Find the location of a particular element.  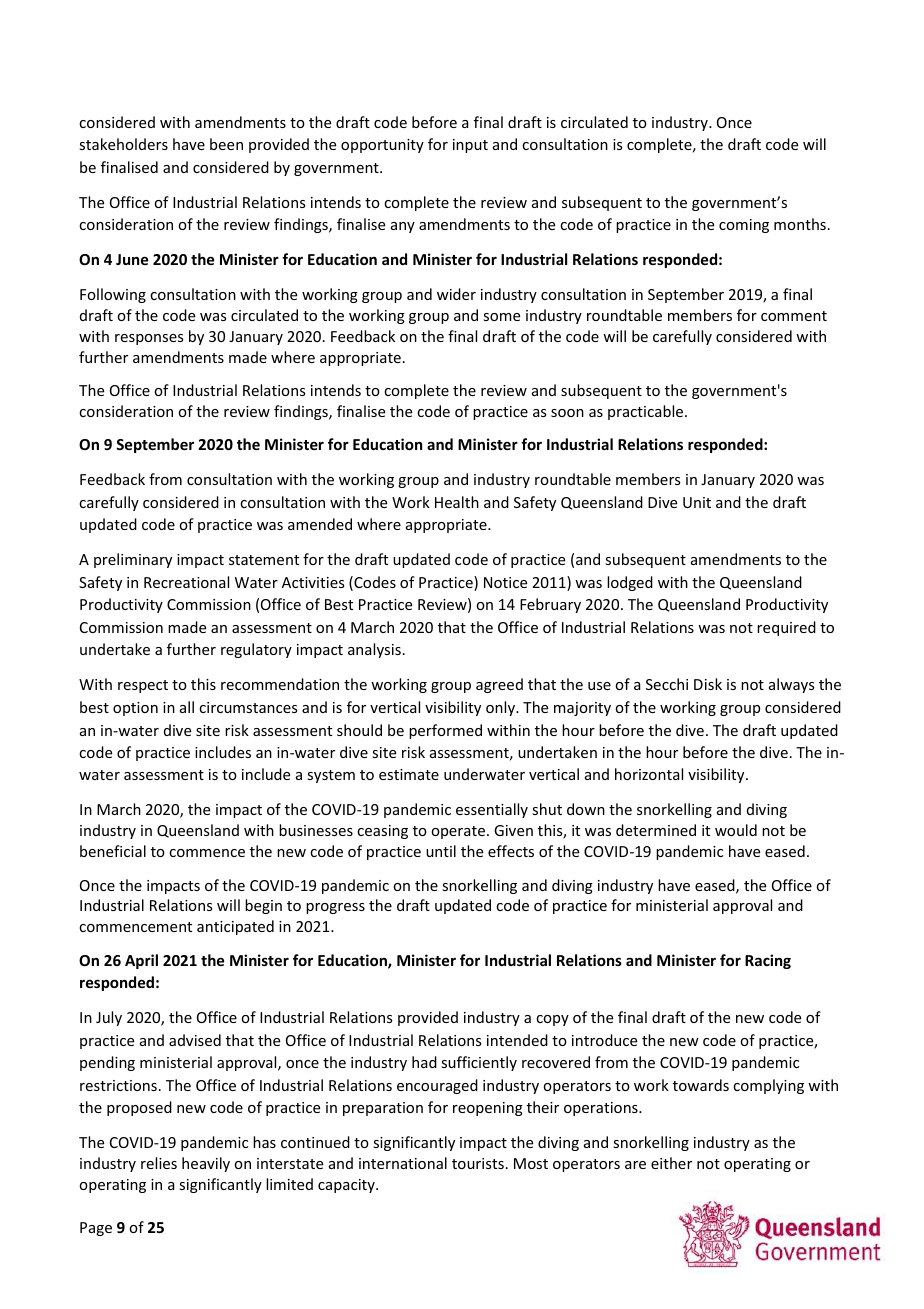

agreed is located at coordinates (499, 685).
